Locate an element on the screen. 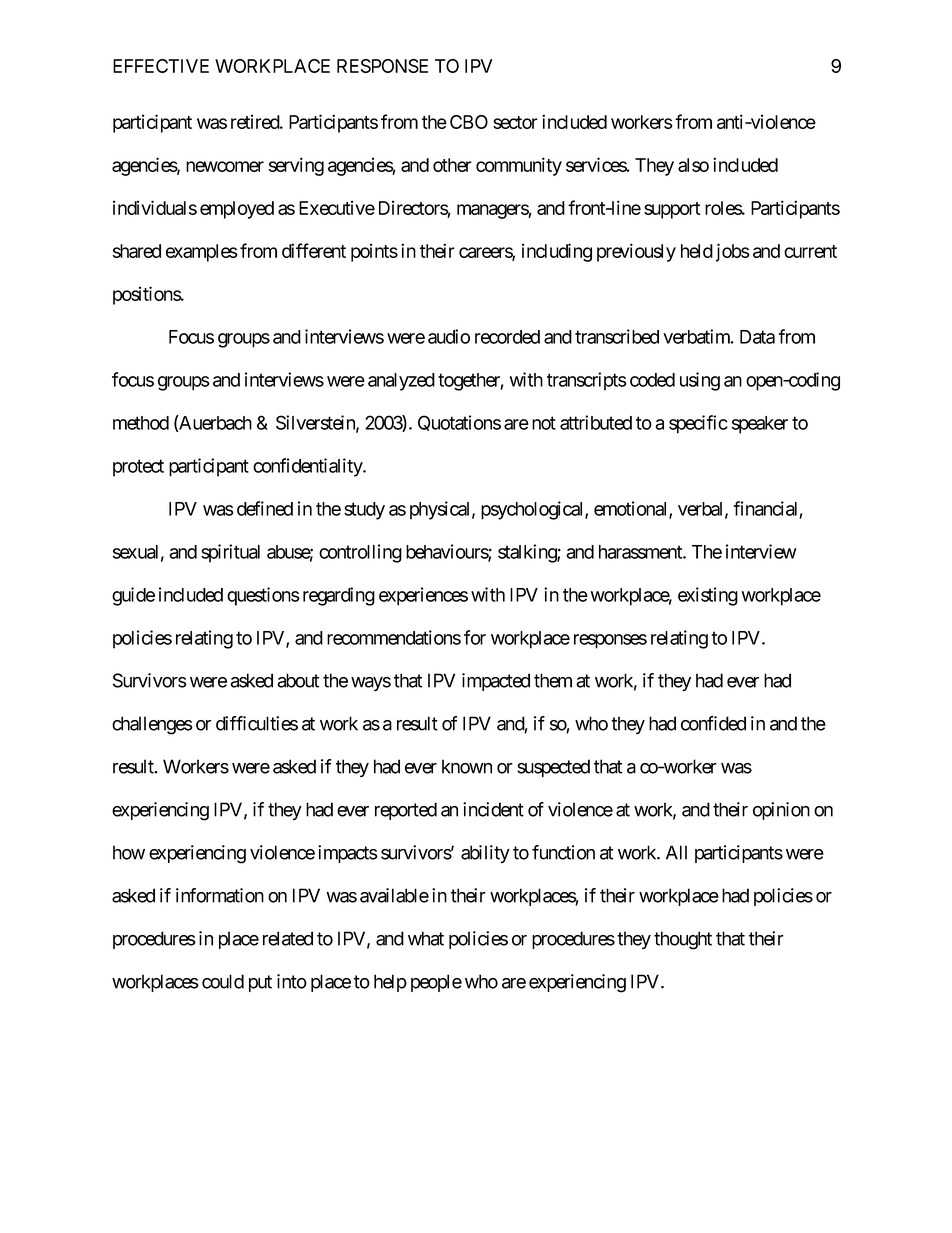 The height and width of the screenshot is (1233, 952). method is located at coordinates (141, 423).
